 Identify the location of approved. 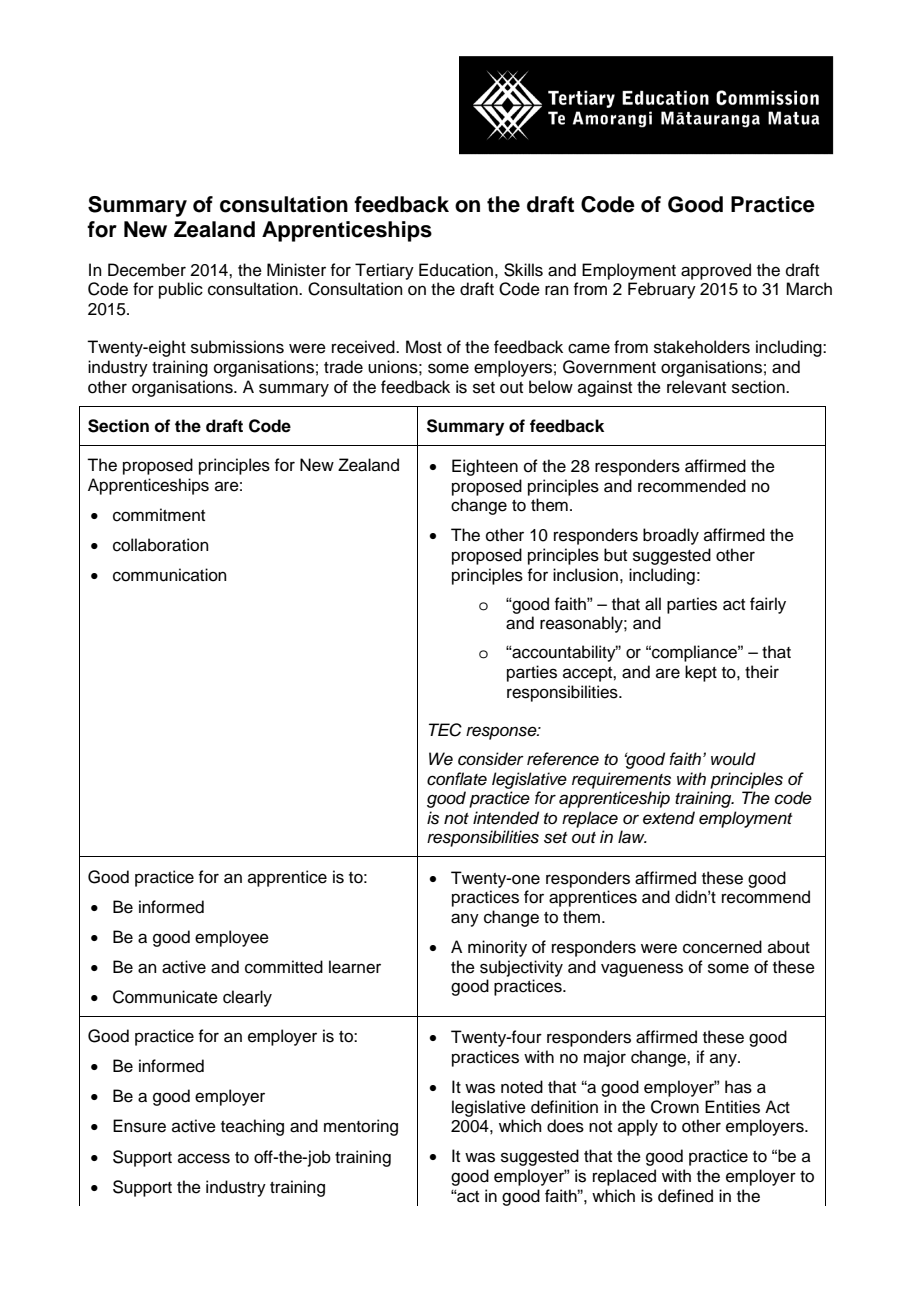
(716, 271).
